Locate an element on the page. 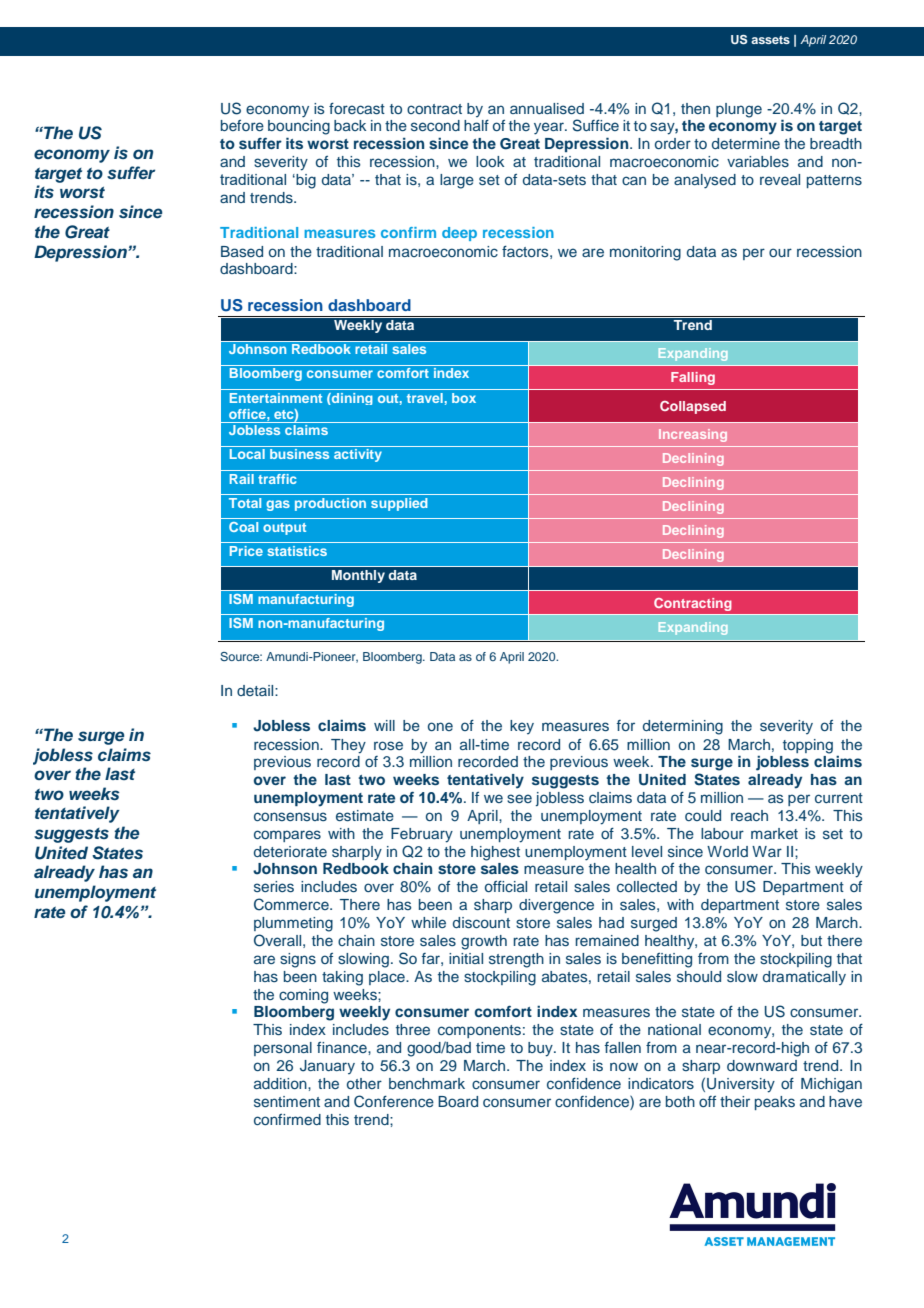 The image size is (924, 1308). production is located at coordinates (330, 504).
